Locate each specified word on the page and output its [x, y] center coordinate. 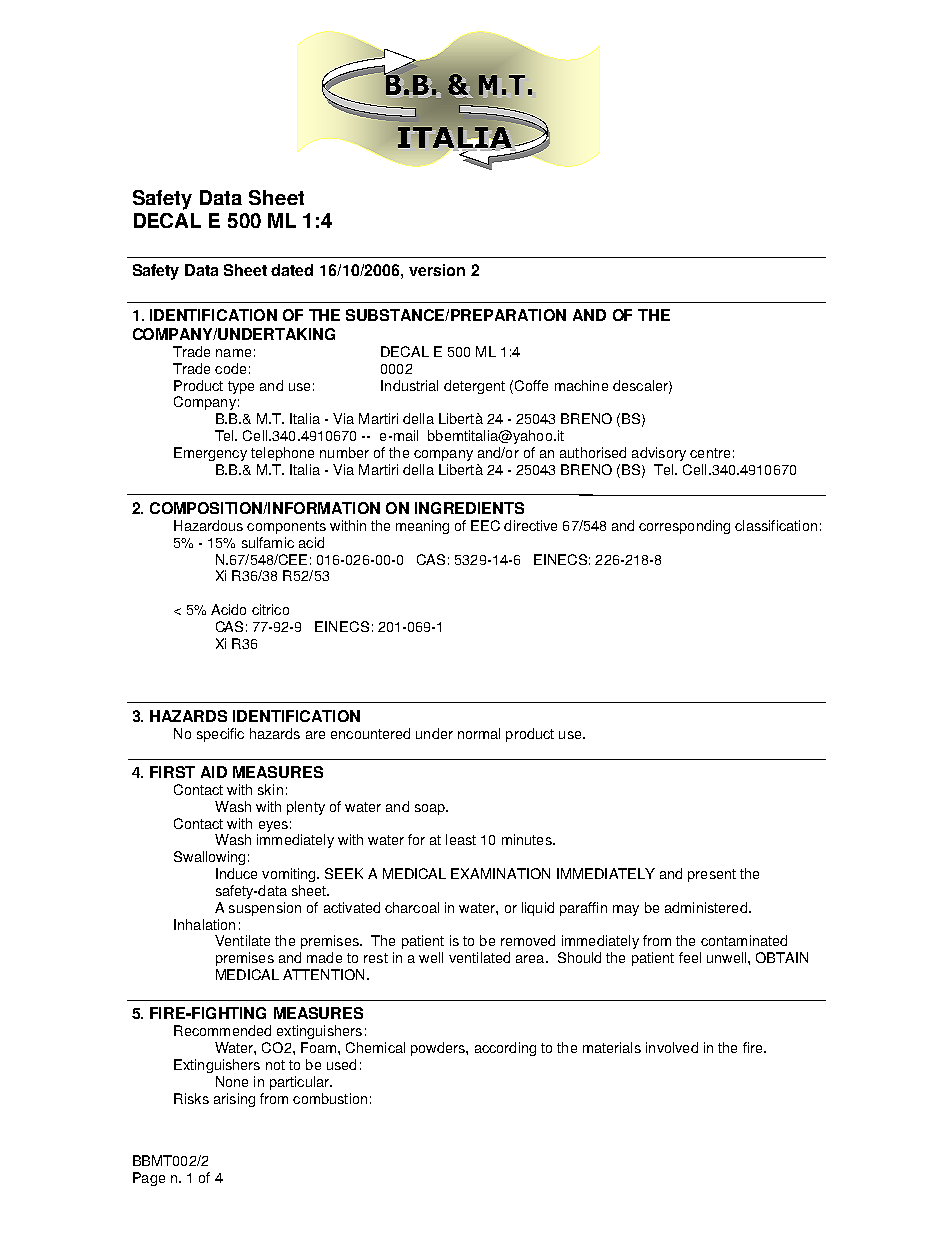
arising [234, 1100]
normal [479, 733]
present [712, 875]
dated [292, 270]
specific [220, 735]
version [437, 270]
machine [581, 385]
